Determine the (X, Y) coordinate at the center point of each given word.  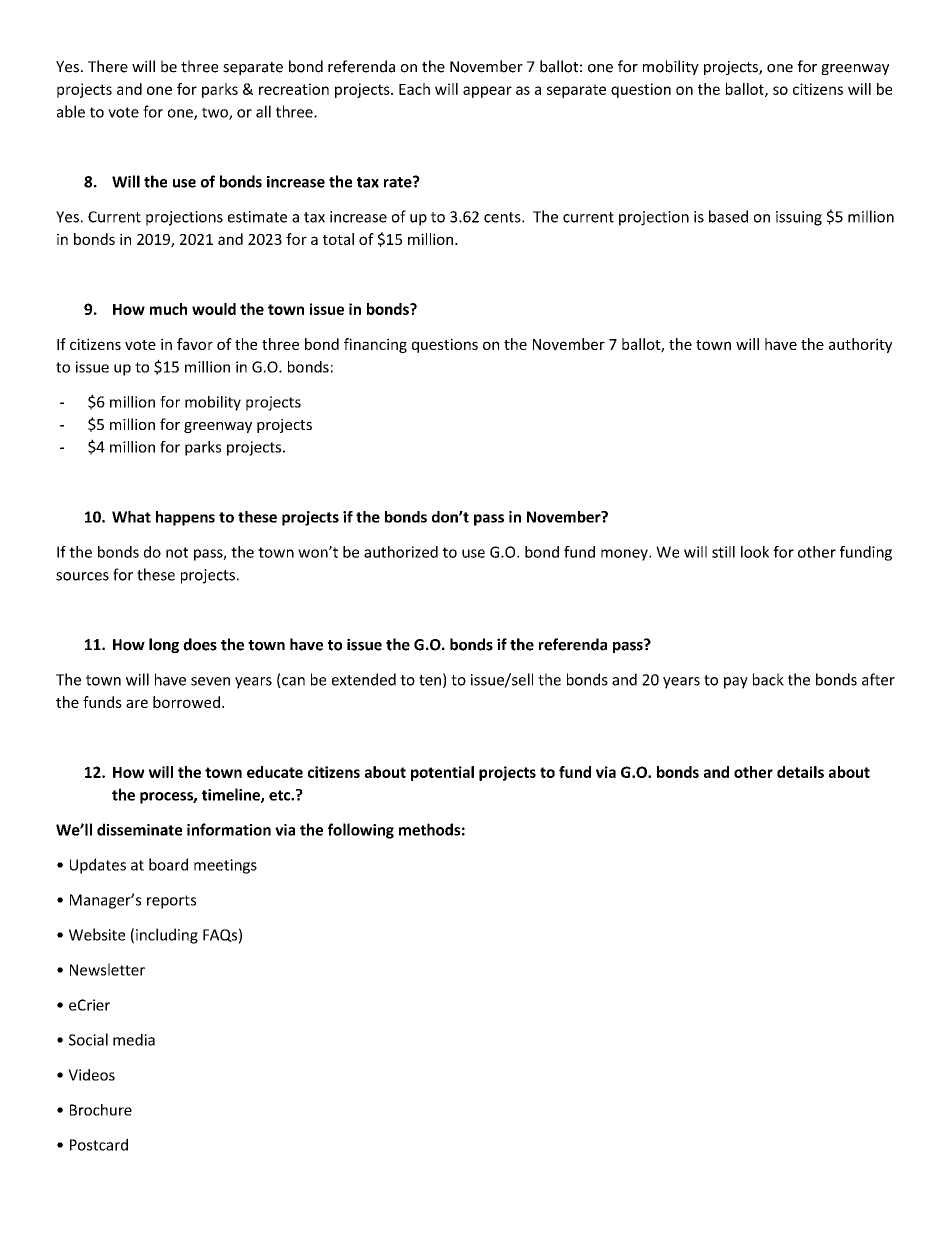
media (134, 1039)
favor (195, 344)
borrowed (186, 702)
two (216, 113)
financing (375, 345)
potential (442, 773)
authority (860, 345)
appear (487, 92)
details (800, 772)
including (167, 936)
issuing (799, 218)
